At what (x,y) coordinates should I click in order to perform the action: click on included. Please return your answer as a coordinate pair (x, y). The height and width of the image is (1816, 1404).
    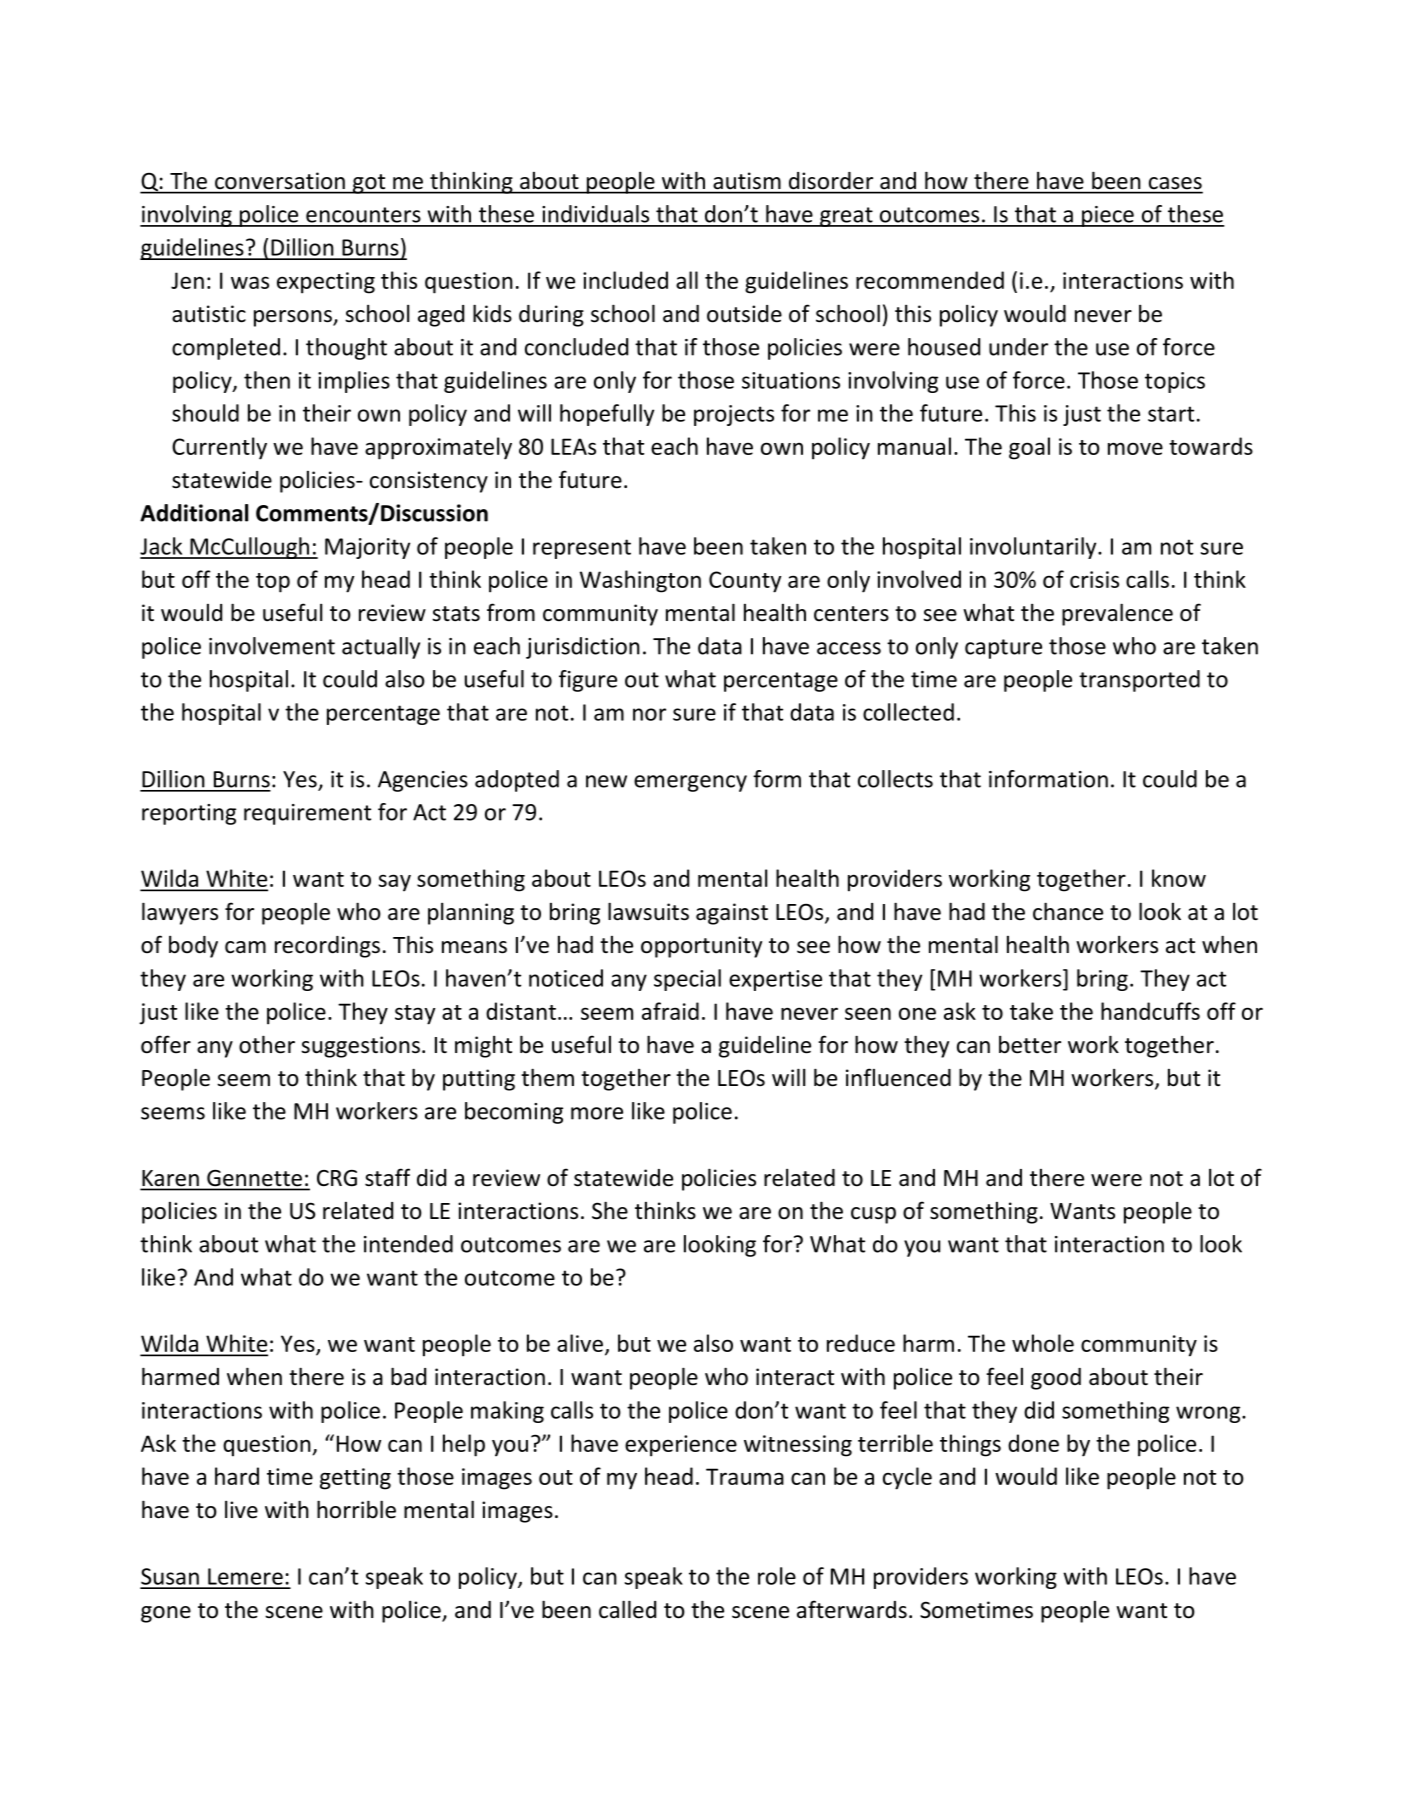
    Looking at the image, I should click on (625, 280).
